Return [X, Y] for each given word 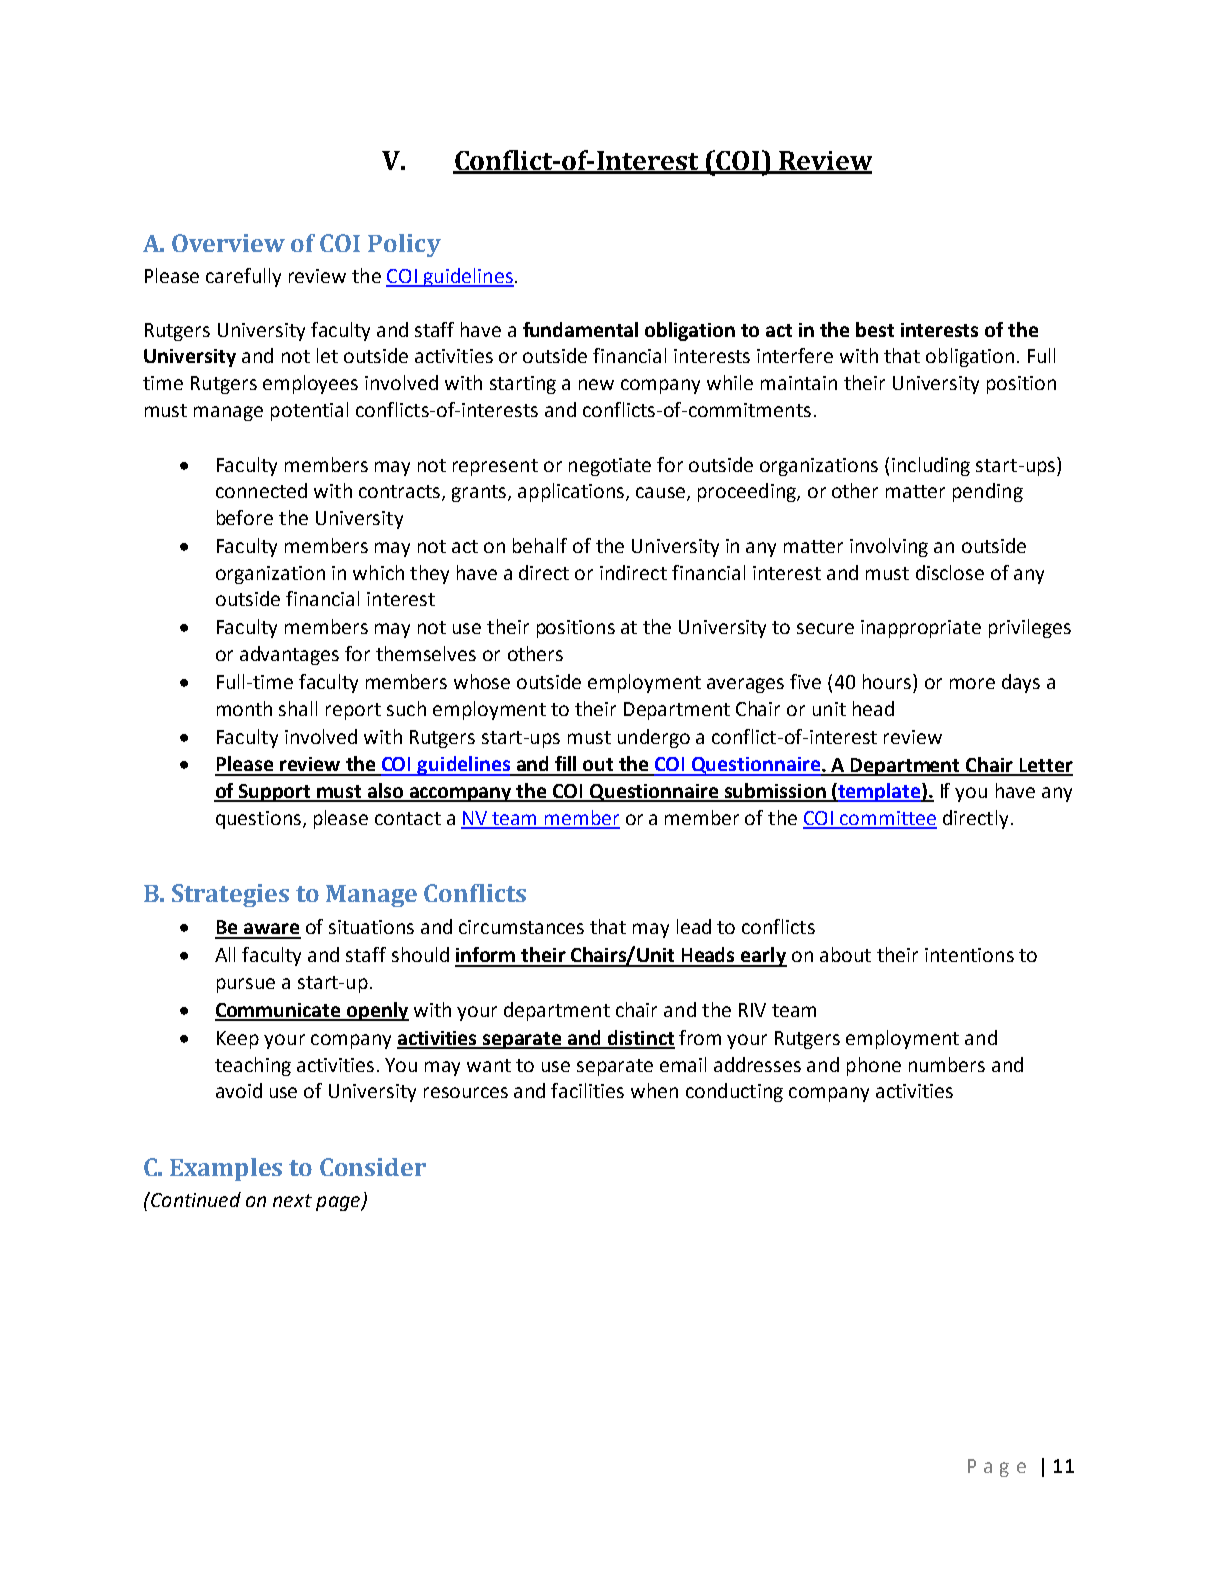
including [931, 466]
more [972, 683]
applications [572, 492]
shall [298, 708]
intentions [969, 955]
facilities [587, 1090]
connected [261, 490]
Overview [228, 243]
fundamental [580, 329]
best [875, 329]
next [292, 1200]
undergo [654, 738]
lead [694, 926]
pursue [246, 985]
